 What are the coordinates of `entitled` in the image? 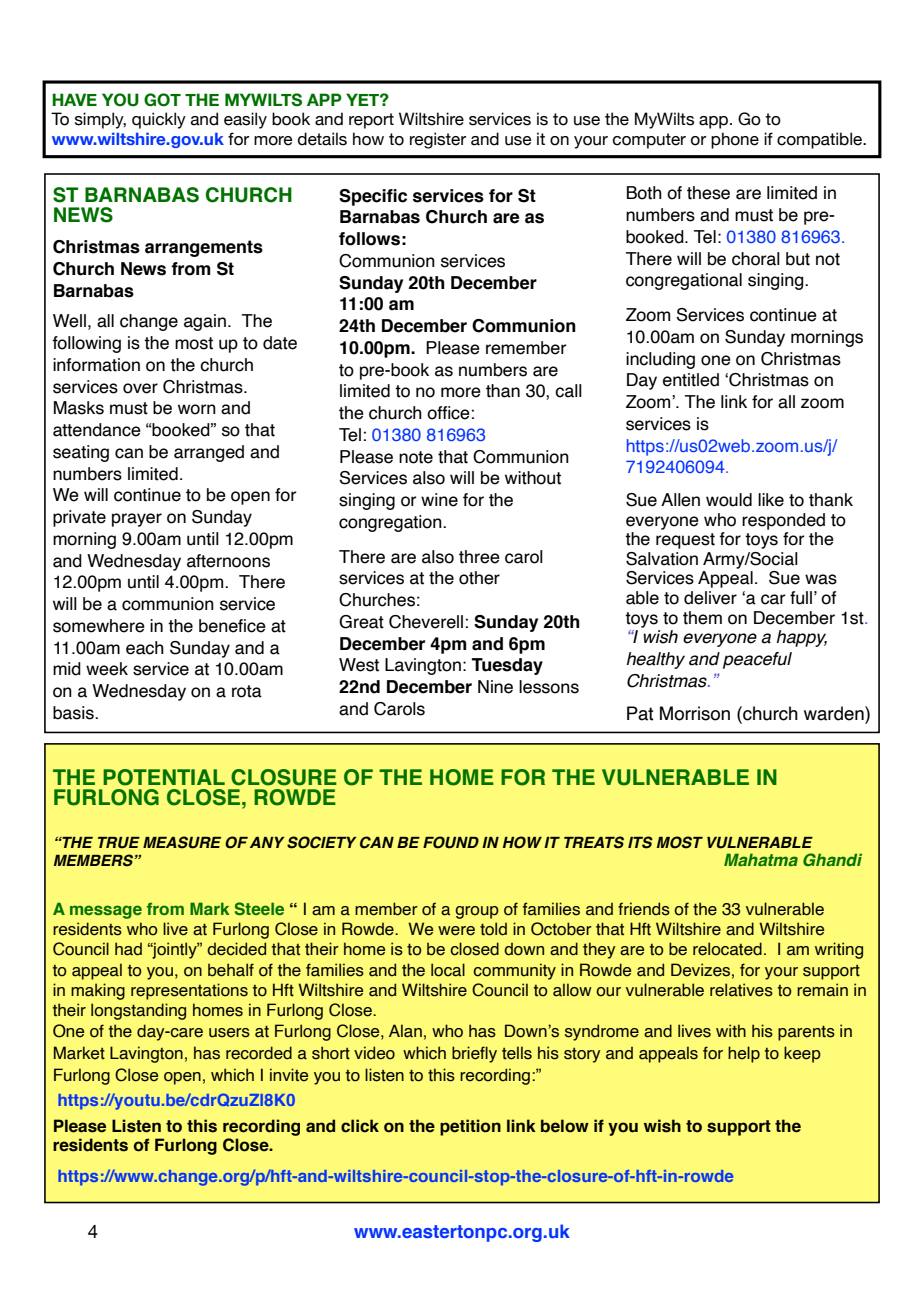 It's located at (691, 380).
